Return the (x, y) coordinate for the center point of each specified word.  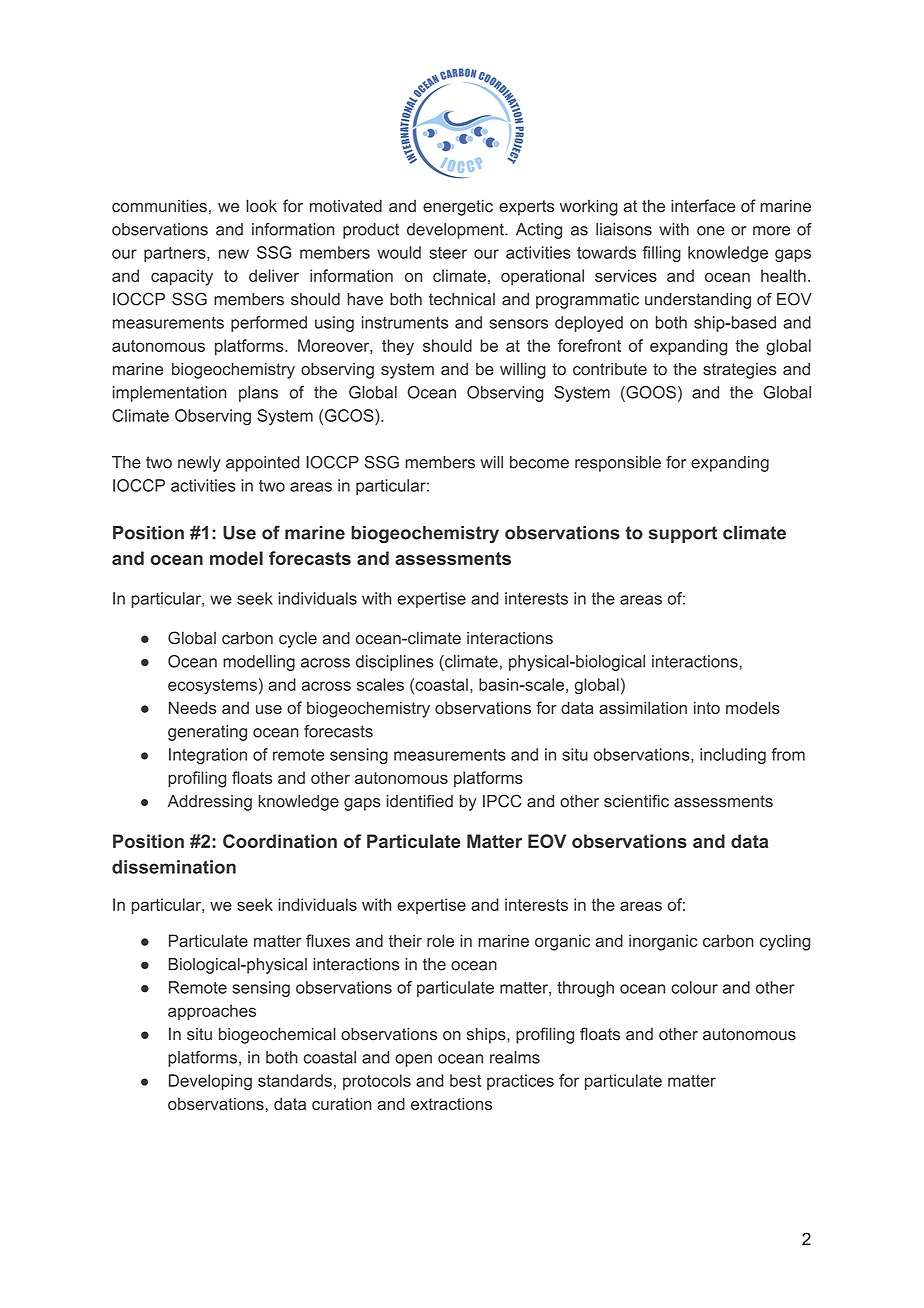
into (707, 707)
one (711, 231)
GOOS (650, 393)
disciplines (395, 663)
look (261, 205)
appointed (262, 464)
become (539, 462)
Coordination (280, 841)
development (456, 231)
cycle (298, 640)
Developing (210, 1082)
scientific (636, 801)
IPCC (502, 801)
